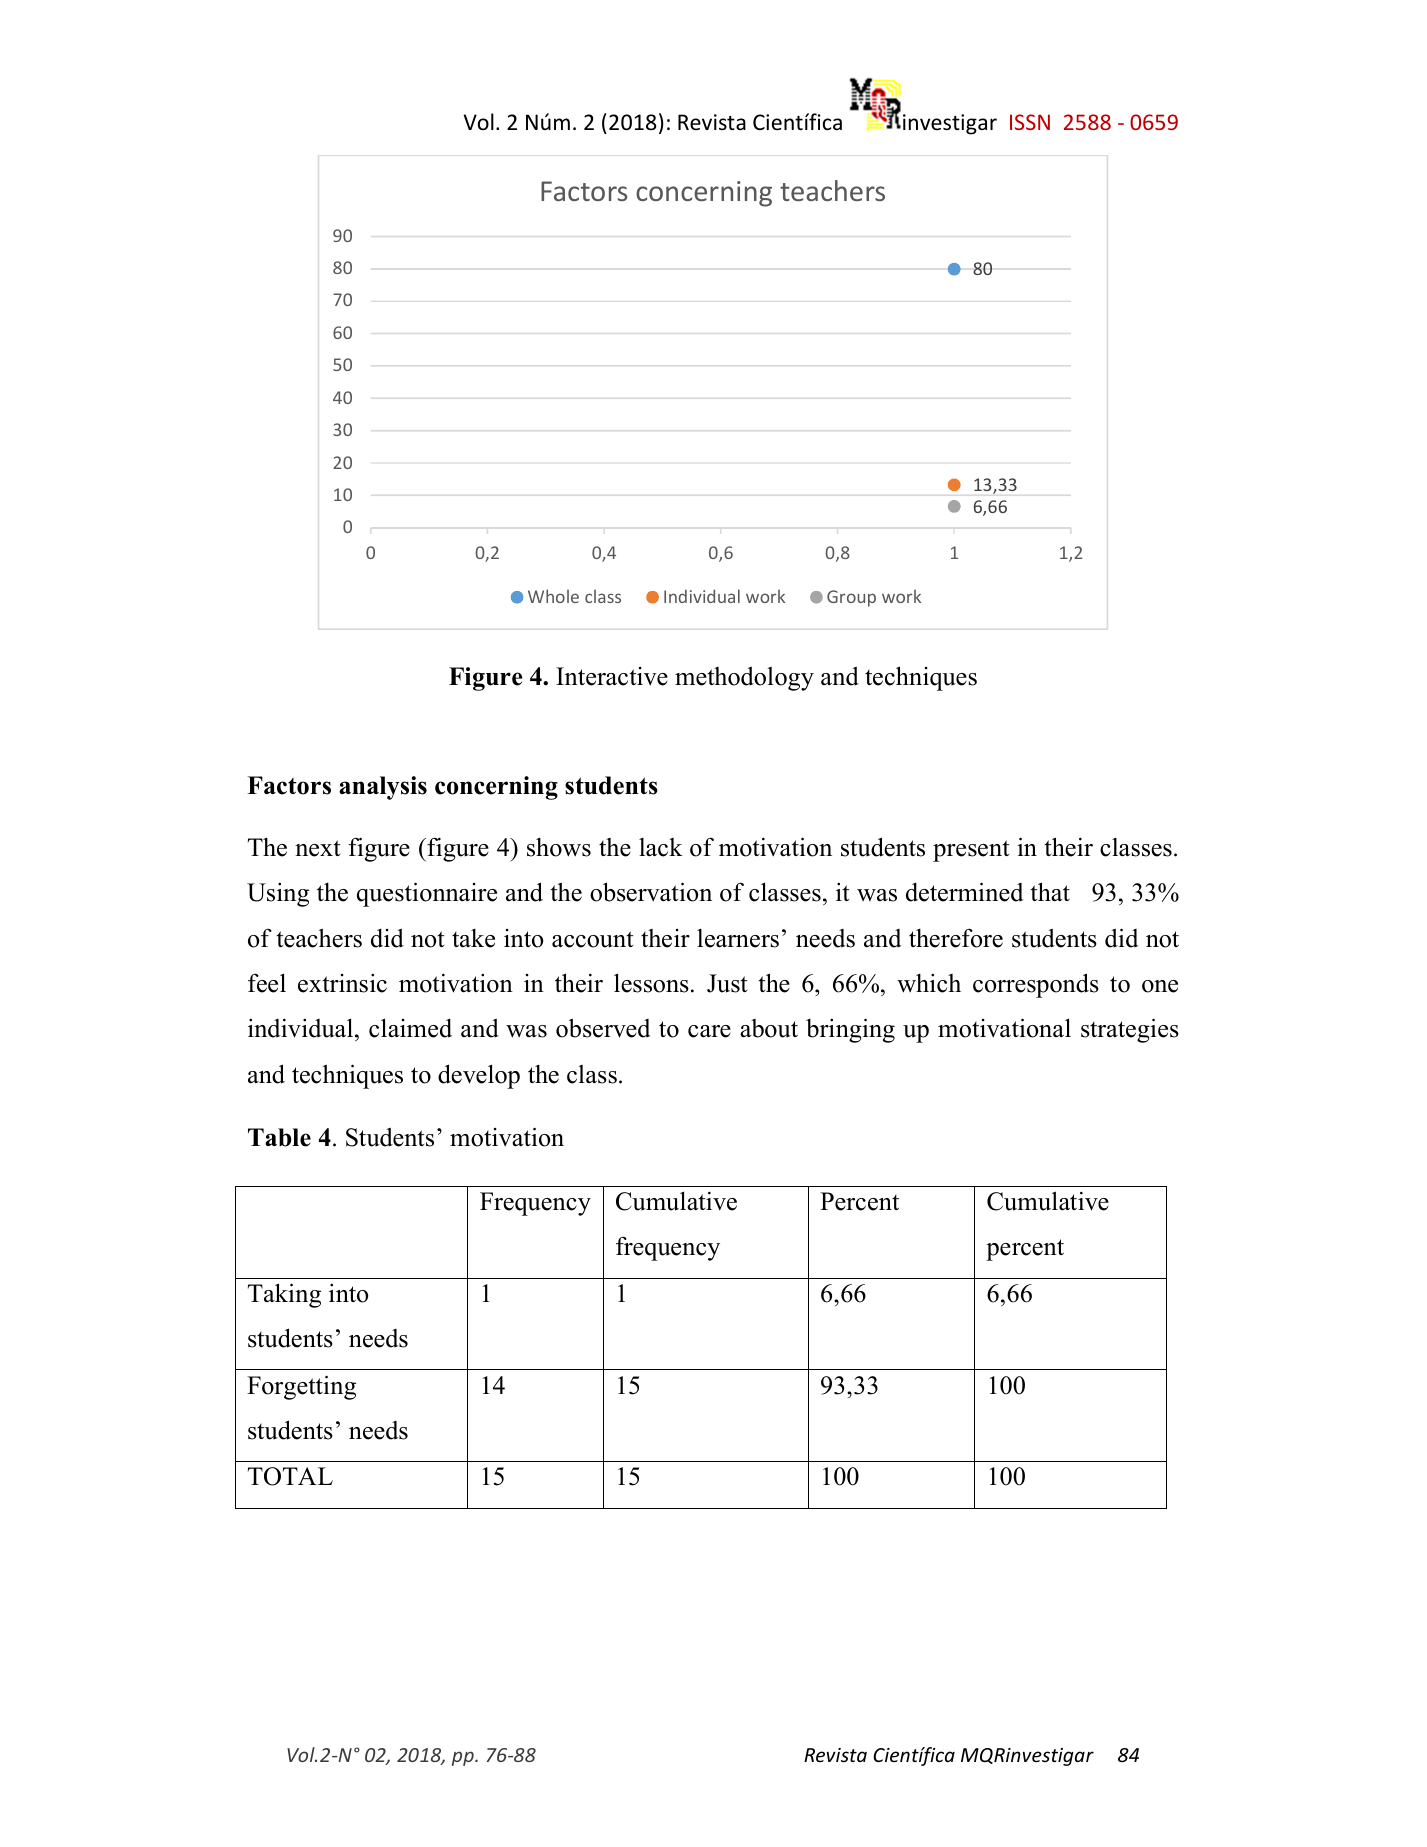 This page has height=1847, width=1427. I want to click on claimed, so click(410, 1028).
